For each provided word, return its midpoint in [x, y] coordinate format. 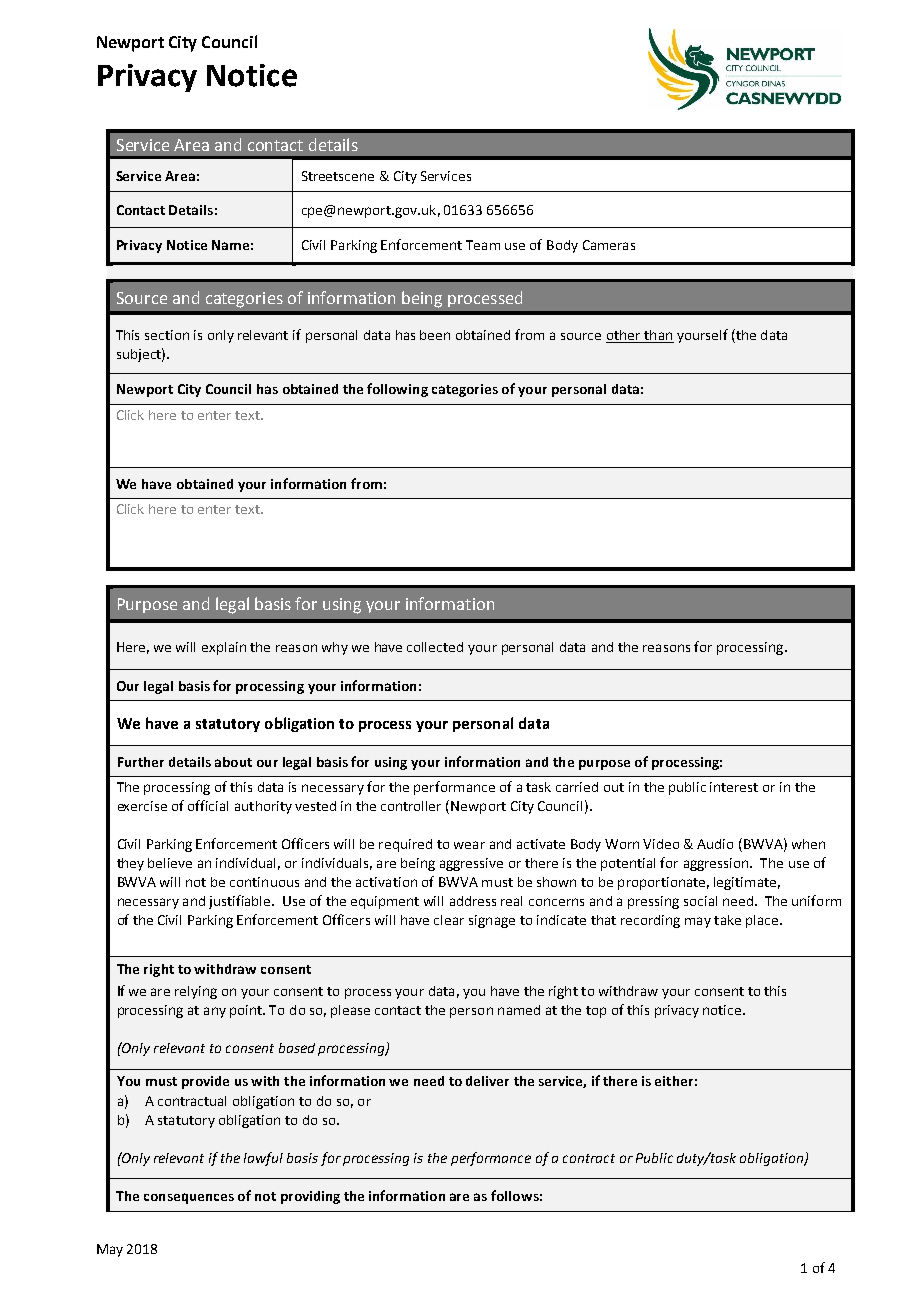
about [233, 762]
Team [483, 245]
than [658, 336]
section [167, 335]
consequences [189, 1198]
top [596, 1012]
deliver [487, 1081]
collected [435, 647]
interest [734, 787]
